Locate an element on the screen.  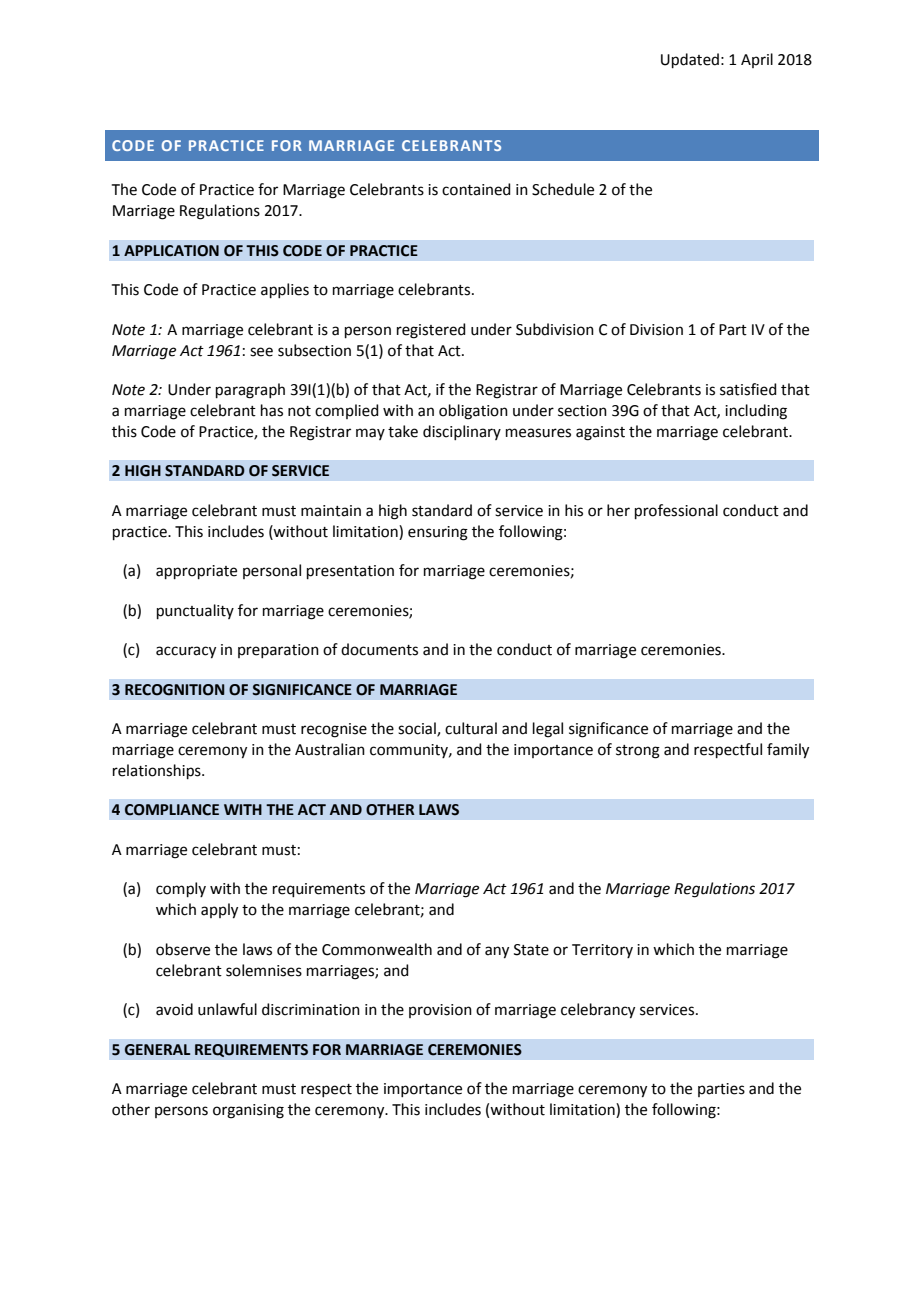
cultural is located at coordinates (471, 728).
